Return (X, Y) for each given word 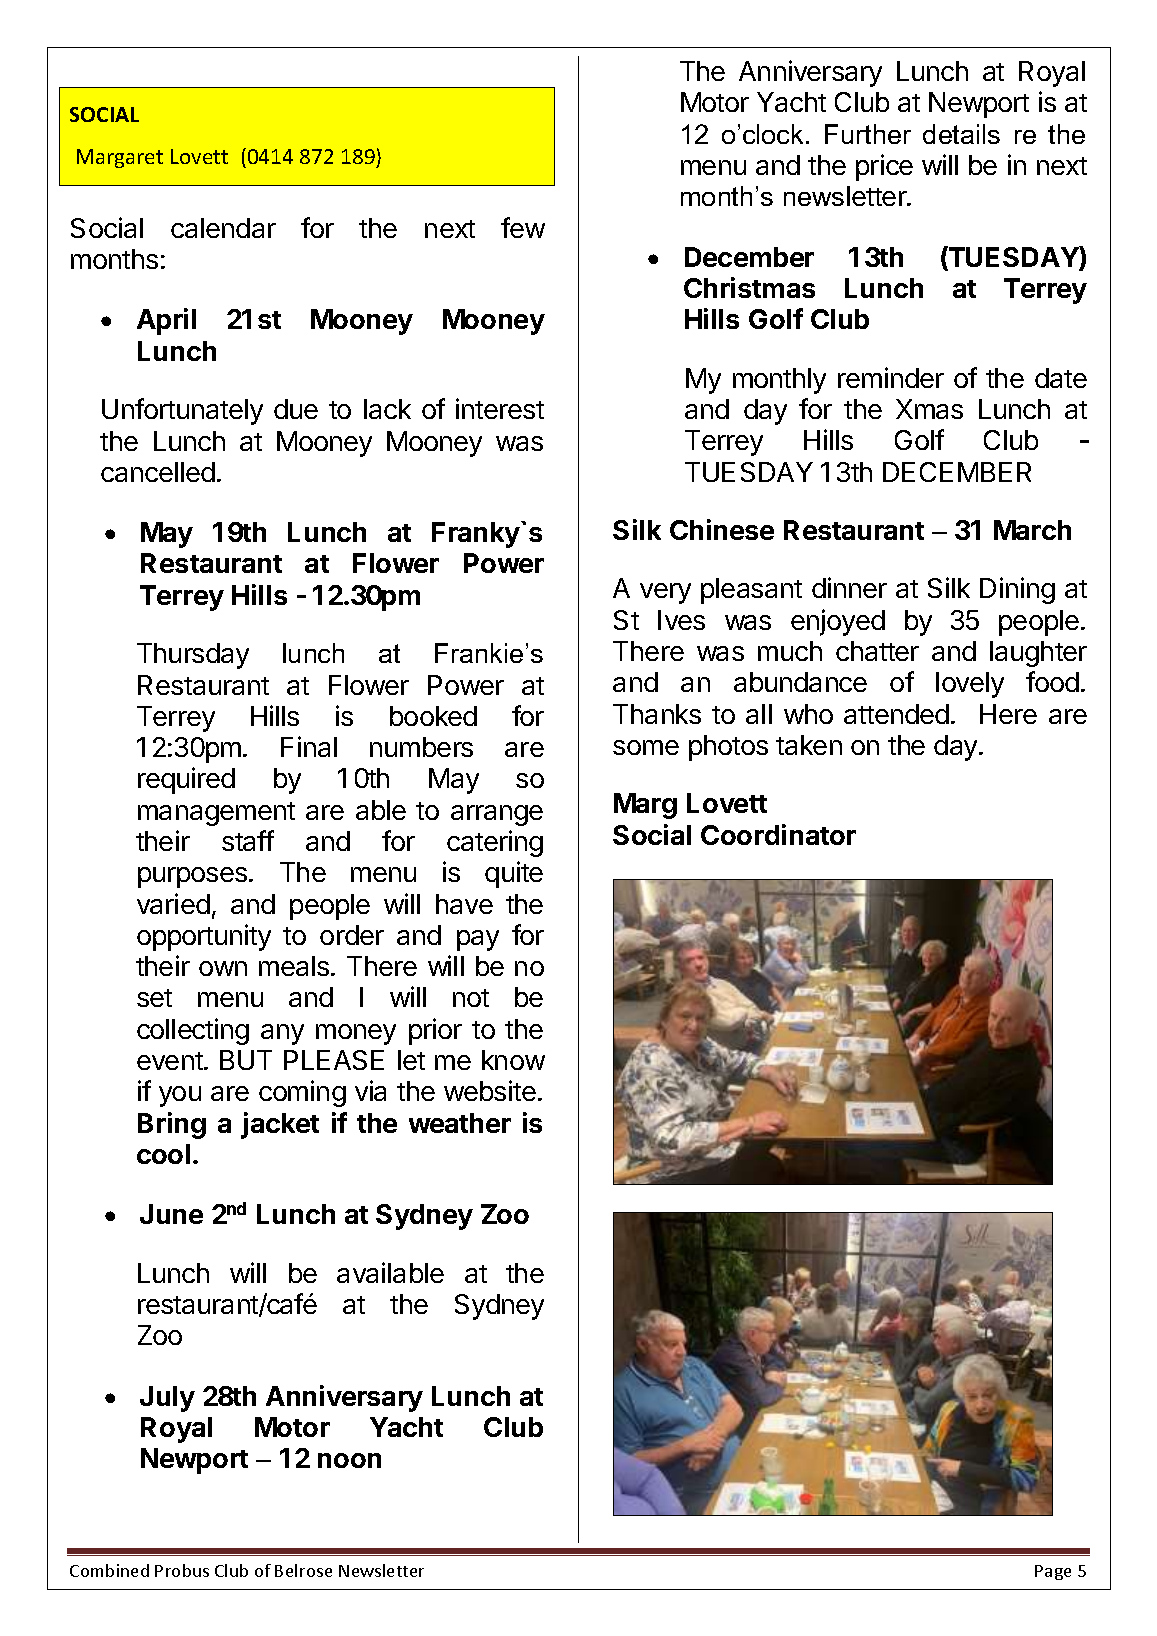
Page (1053, 1572)
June (171, 1214)
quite (514, 874)
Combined (109, 1570)
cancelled (158, 472)
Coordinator (778, 834)
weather (460, 1123)
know (513, 1060)
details (961, 134)
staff (248, 840)
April (166, 321)
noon (349, 1460)
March (1032, 530)
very (665, 593)
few (523, 227)
